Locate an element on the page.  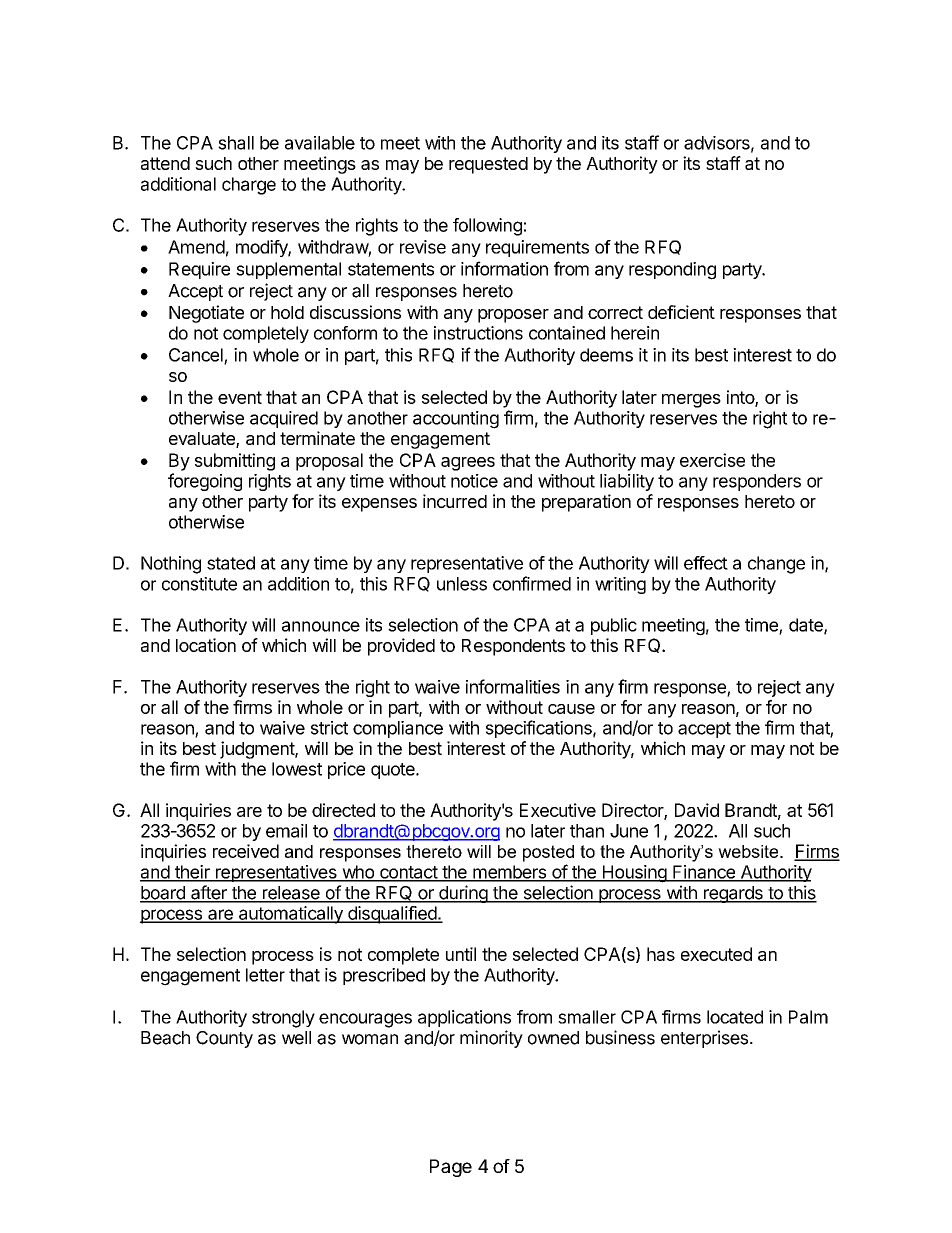
responding is located at coordinates (672, 271).
